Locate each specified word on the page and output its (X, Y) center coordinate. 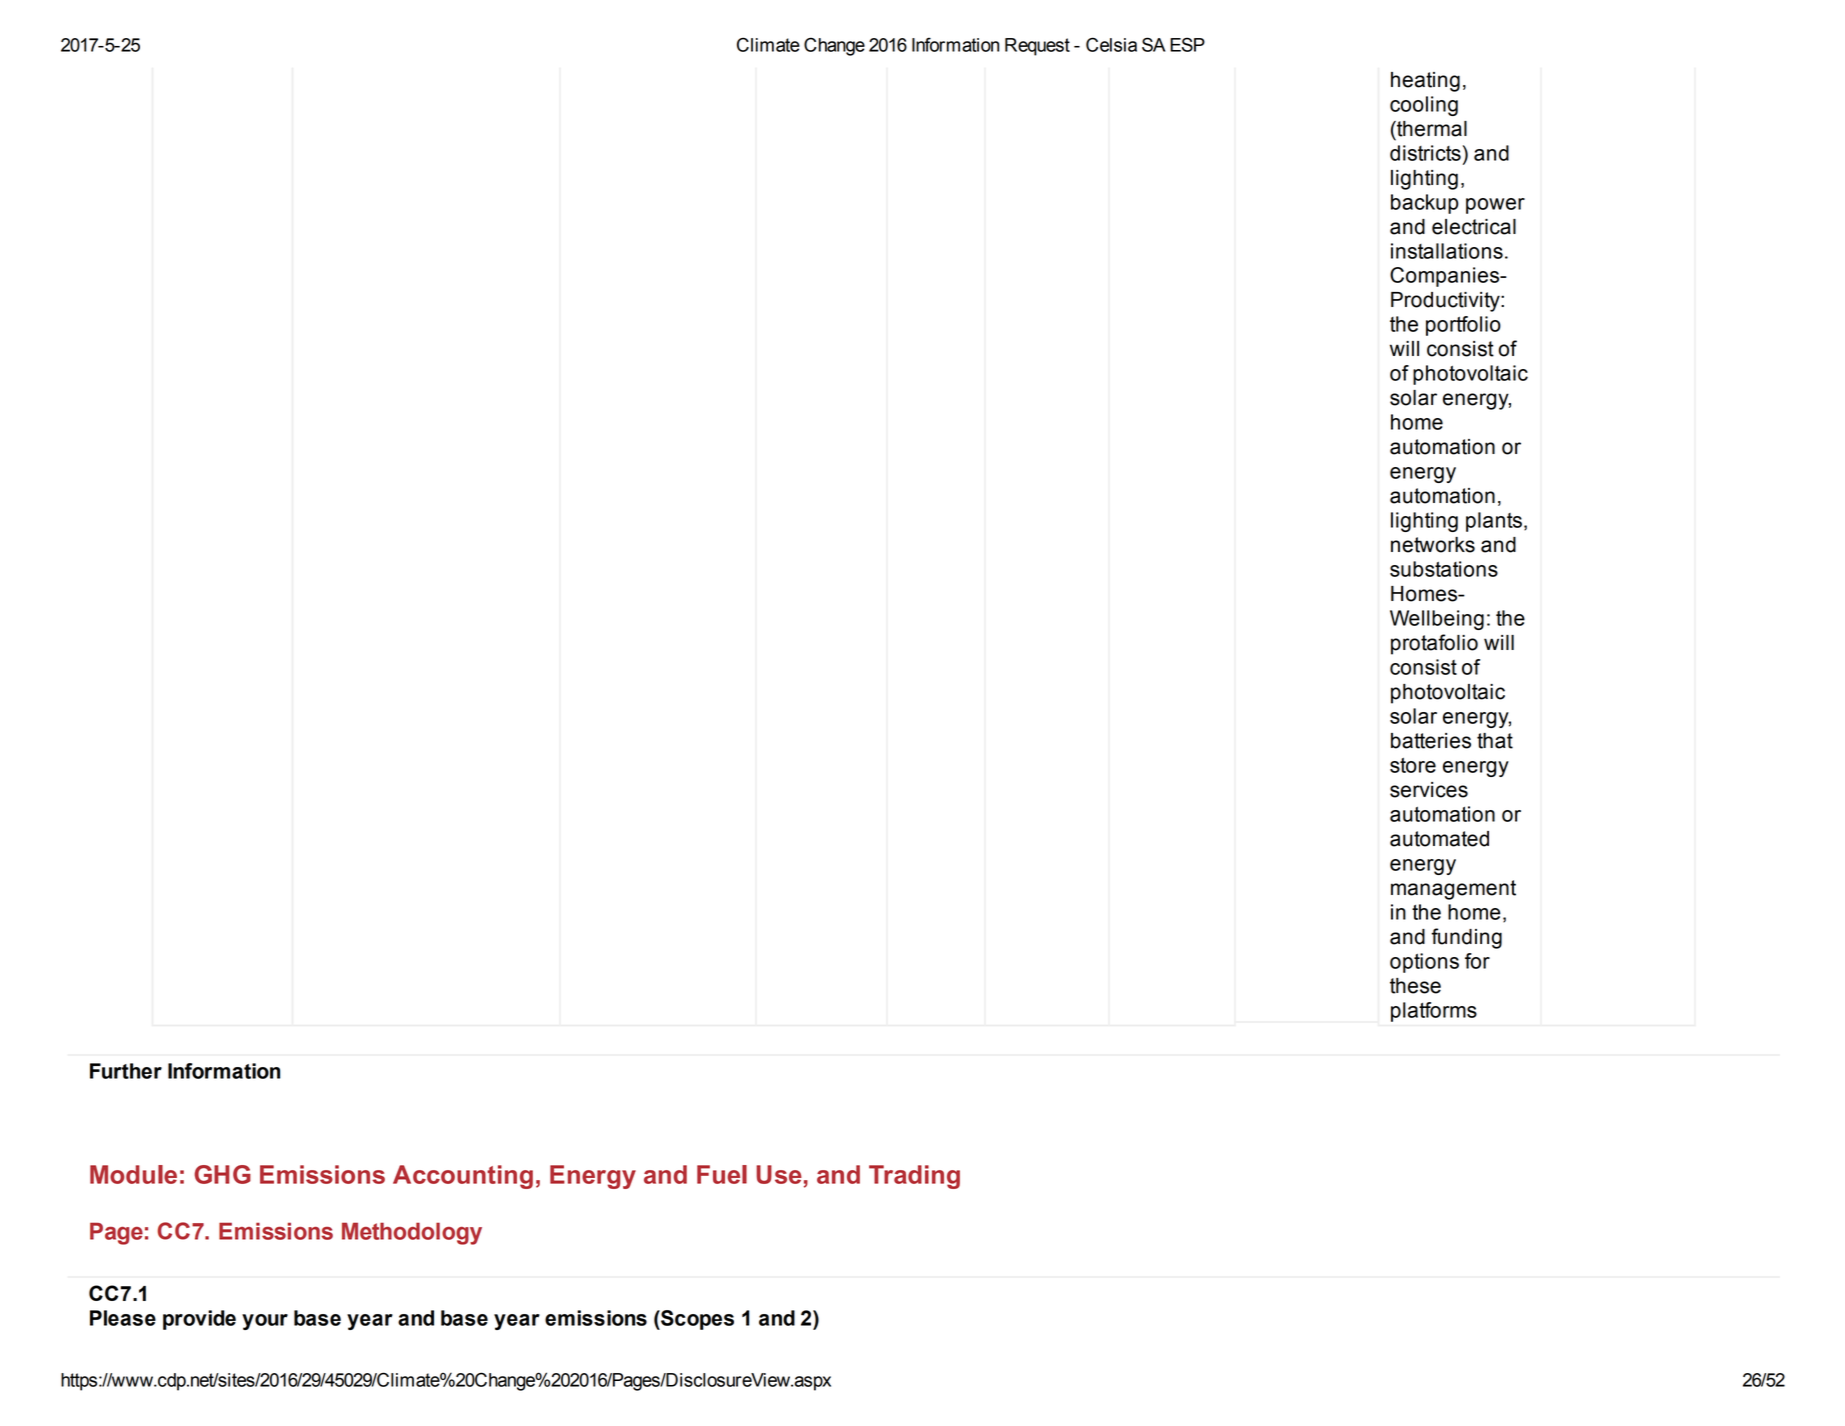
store (1413, 765)
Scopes (696, 1320)
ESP (1187, 44)
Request (1037, 47)
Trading (914, 1177)
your (265, 1322)
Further (126, 1071)
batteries (1431, 741)
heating (1425, 82)
